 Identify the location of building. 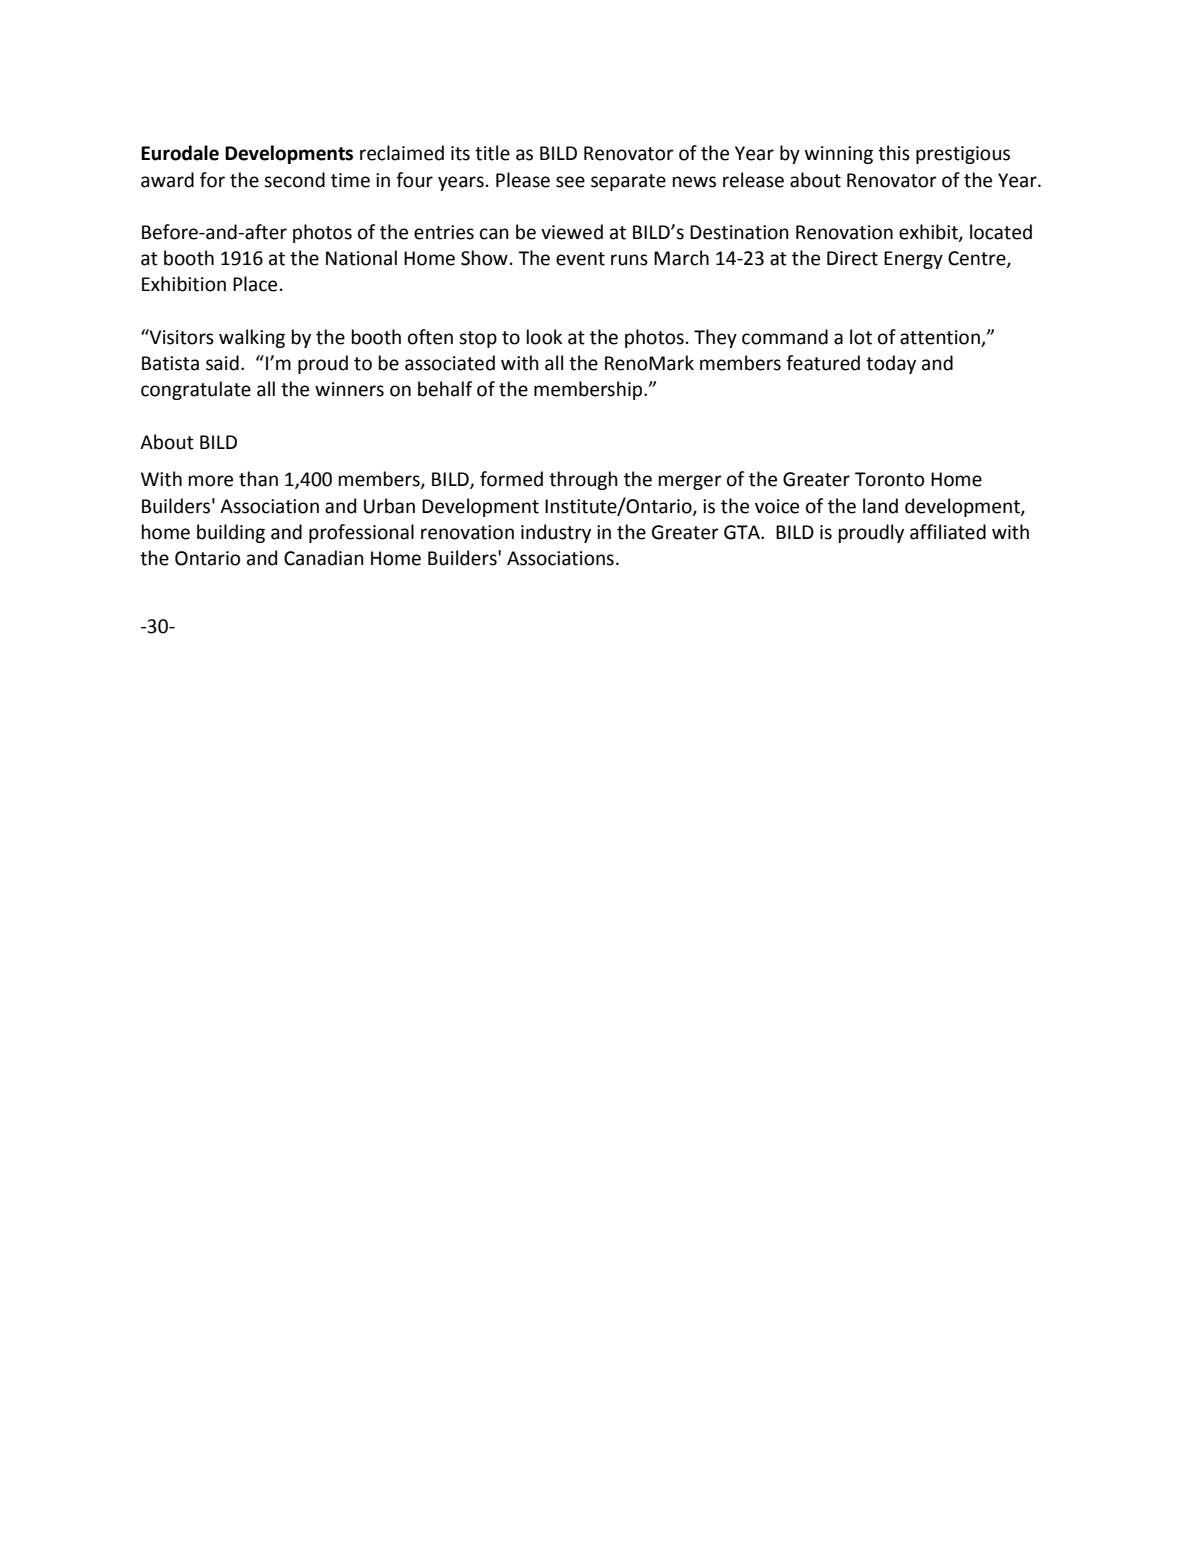
(231, 533).
